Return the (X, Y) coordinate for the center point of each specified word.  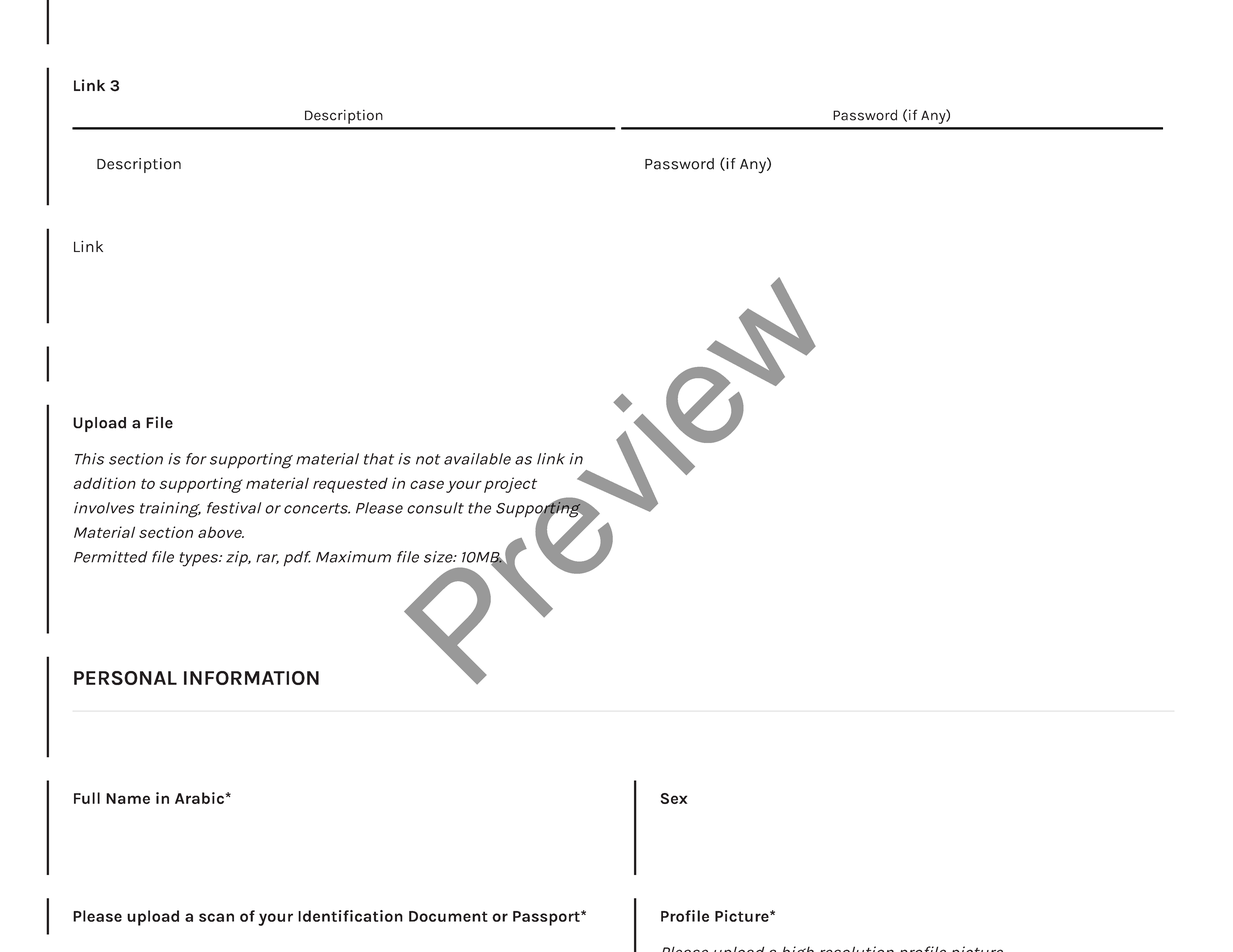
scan (216, 917)
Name (128, 798)
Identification (350, 916)
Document (448, 916)
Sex (674, 798)
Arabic (199, 798)
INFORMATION (251, 678)
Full (87, 798)
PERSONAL (125, 678)
